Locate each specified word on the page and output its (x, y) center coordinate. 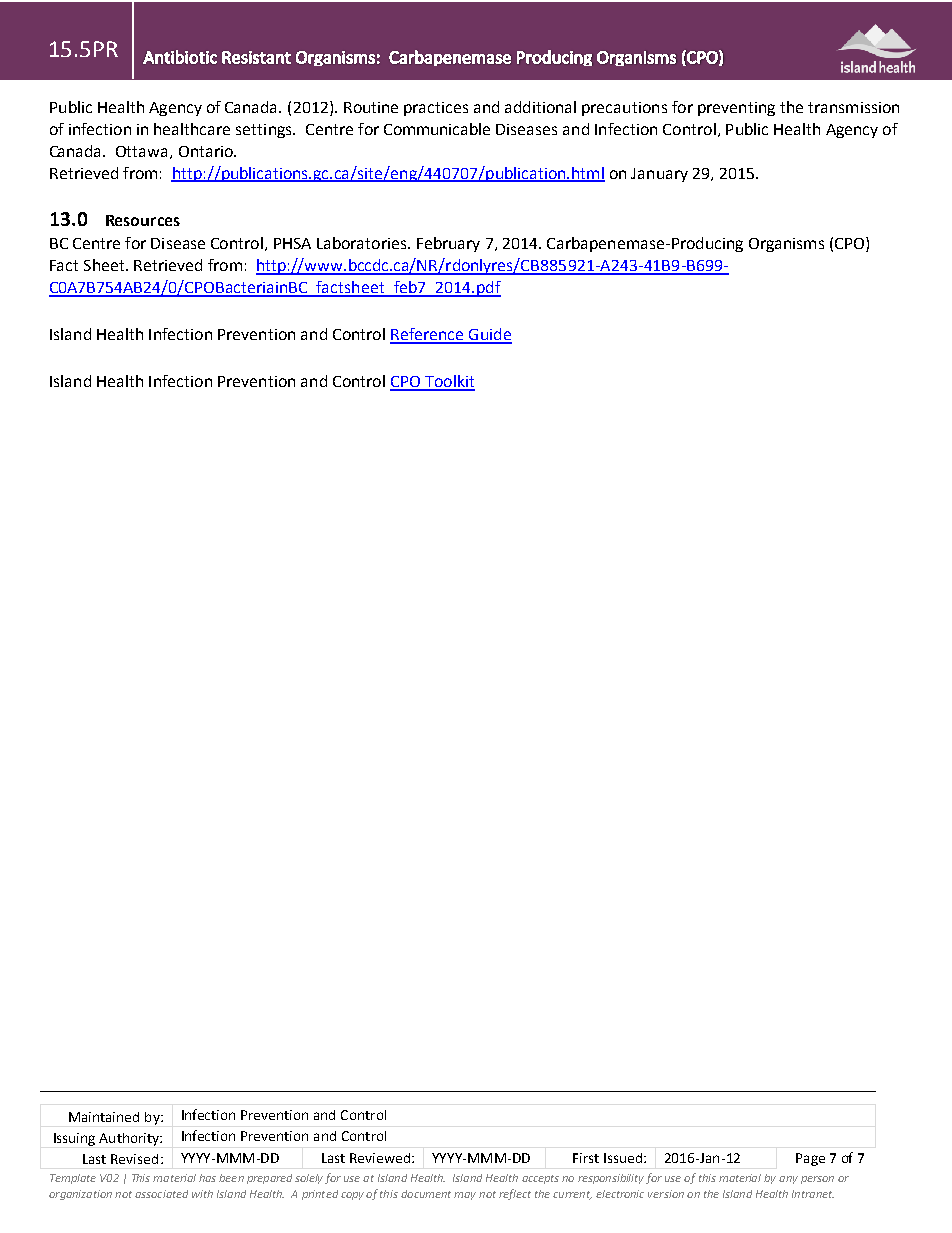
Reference (428, 335)
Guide (489, 335)
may (465, 1196)
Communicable (437, 129)
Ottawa (143, 152)
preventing (736, 109)
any (788, 1180)
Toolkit (449, 382)
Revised (134, 1159)
